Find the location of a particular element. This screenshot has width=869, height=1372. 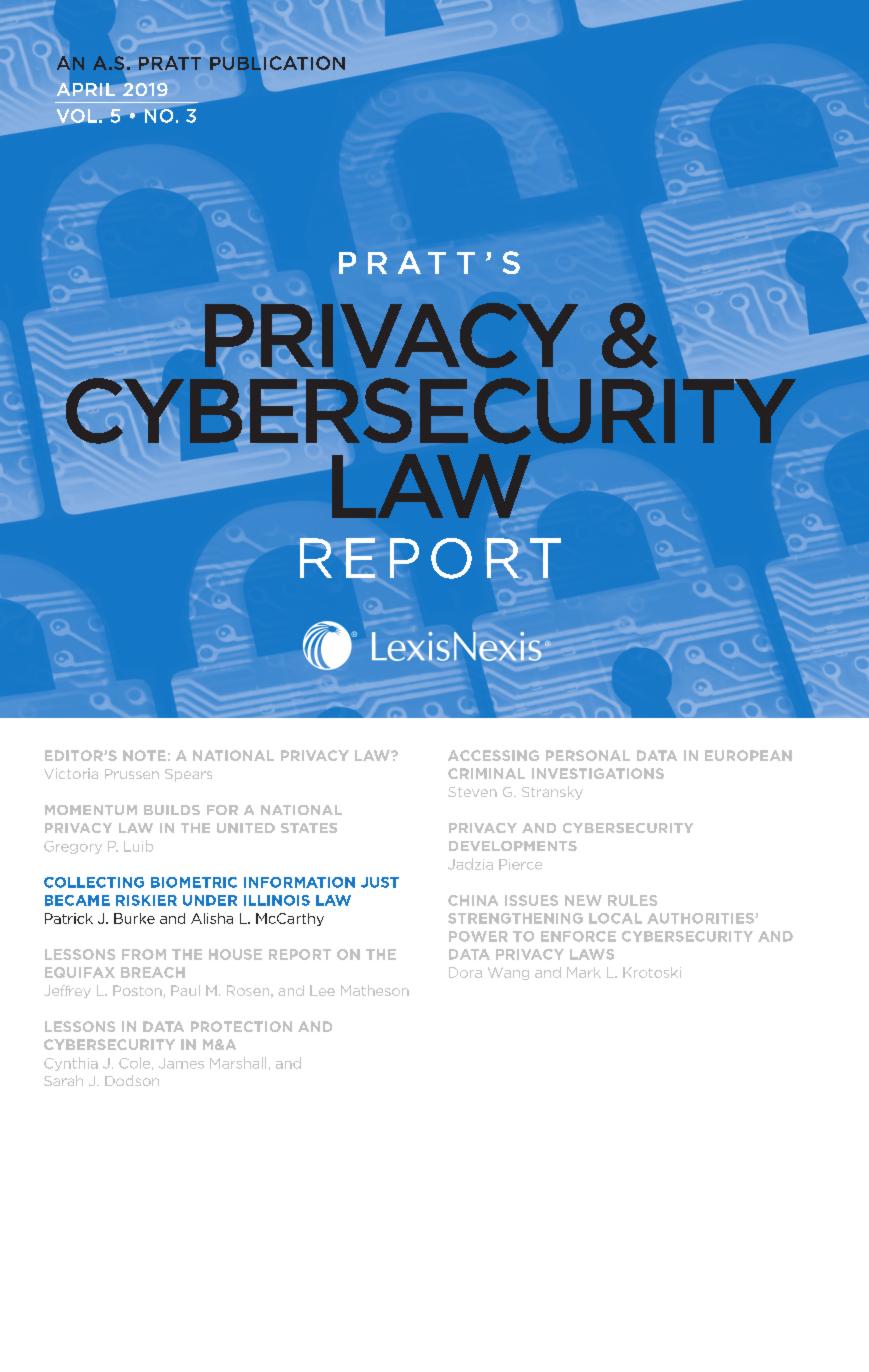

PUBLICATION is located at coordinates (277, 63).
